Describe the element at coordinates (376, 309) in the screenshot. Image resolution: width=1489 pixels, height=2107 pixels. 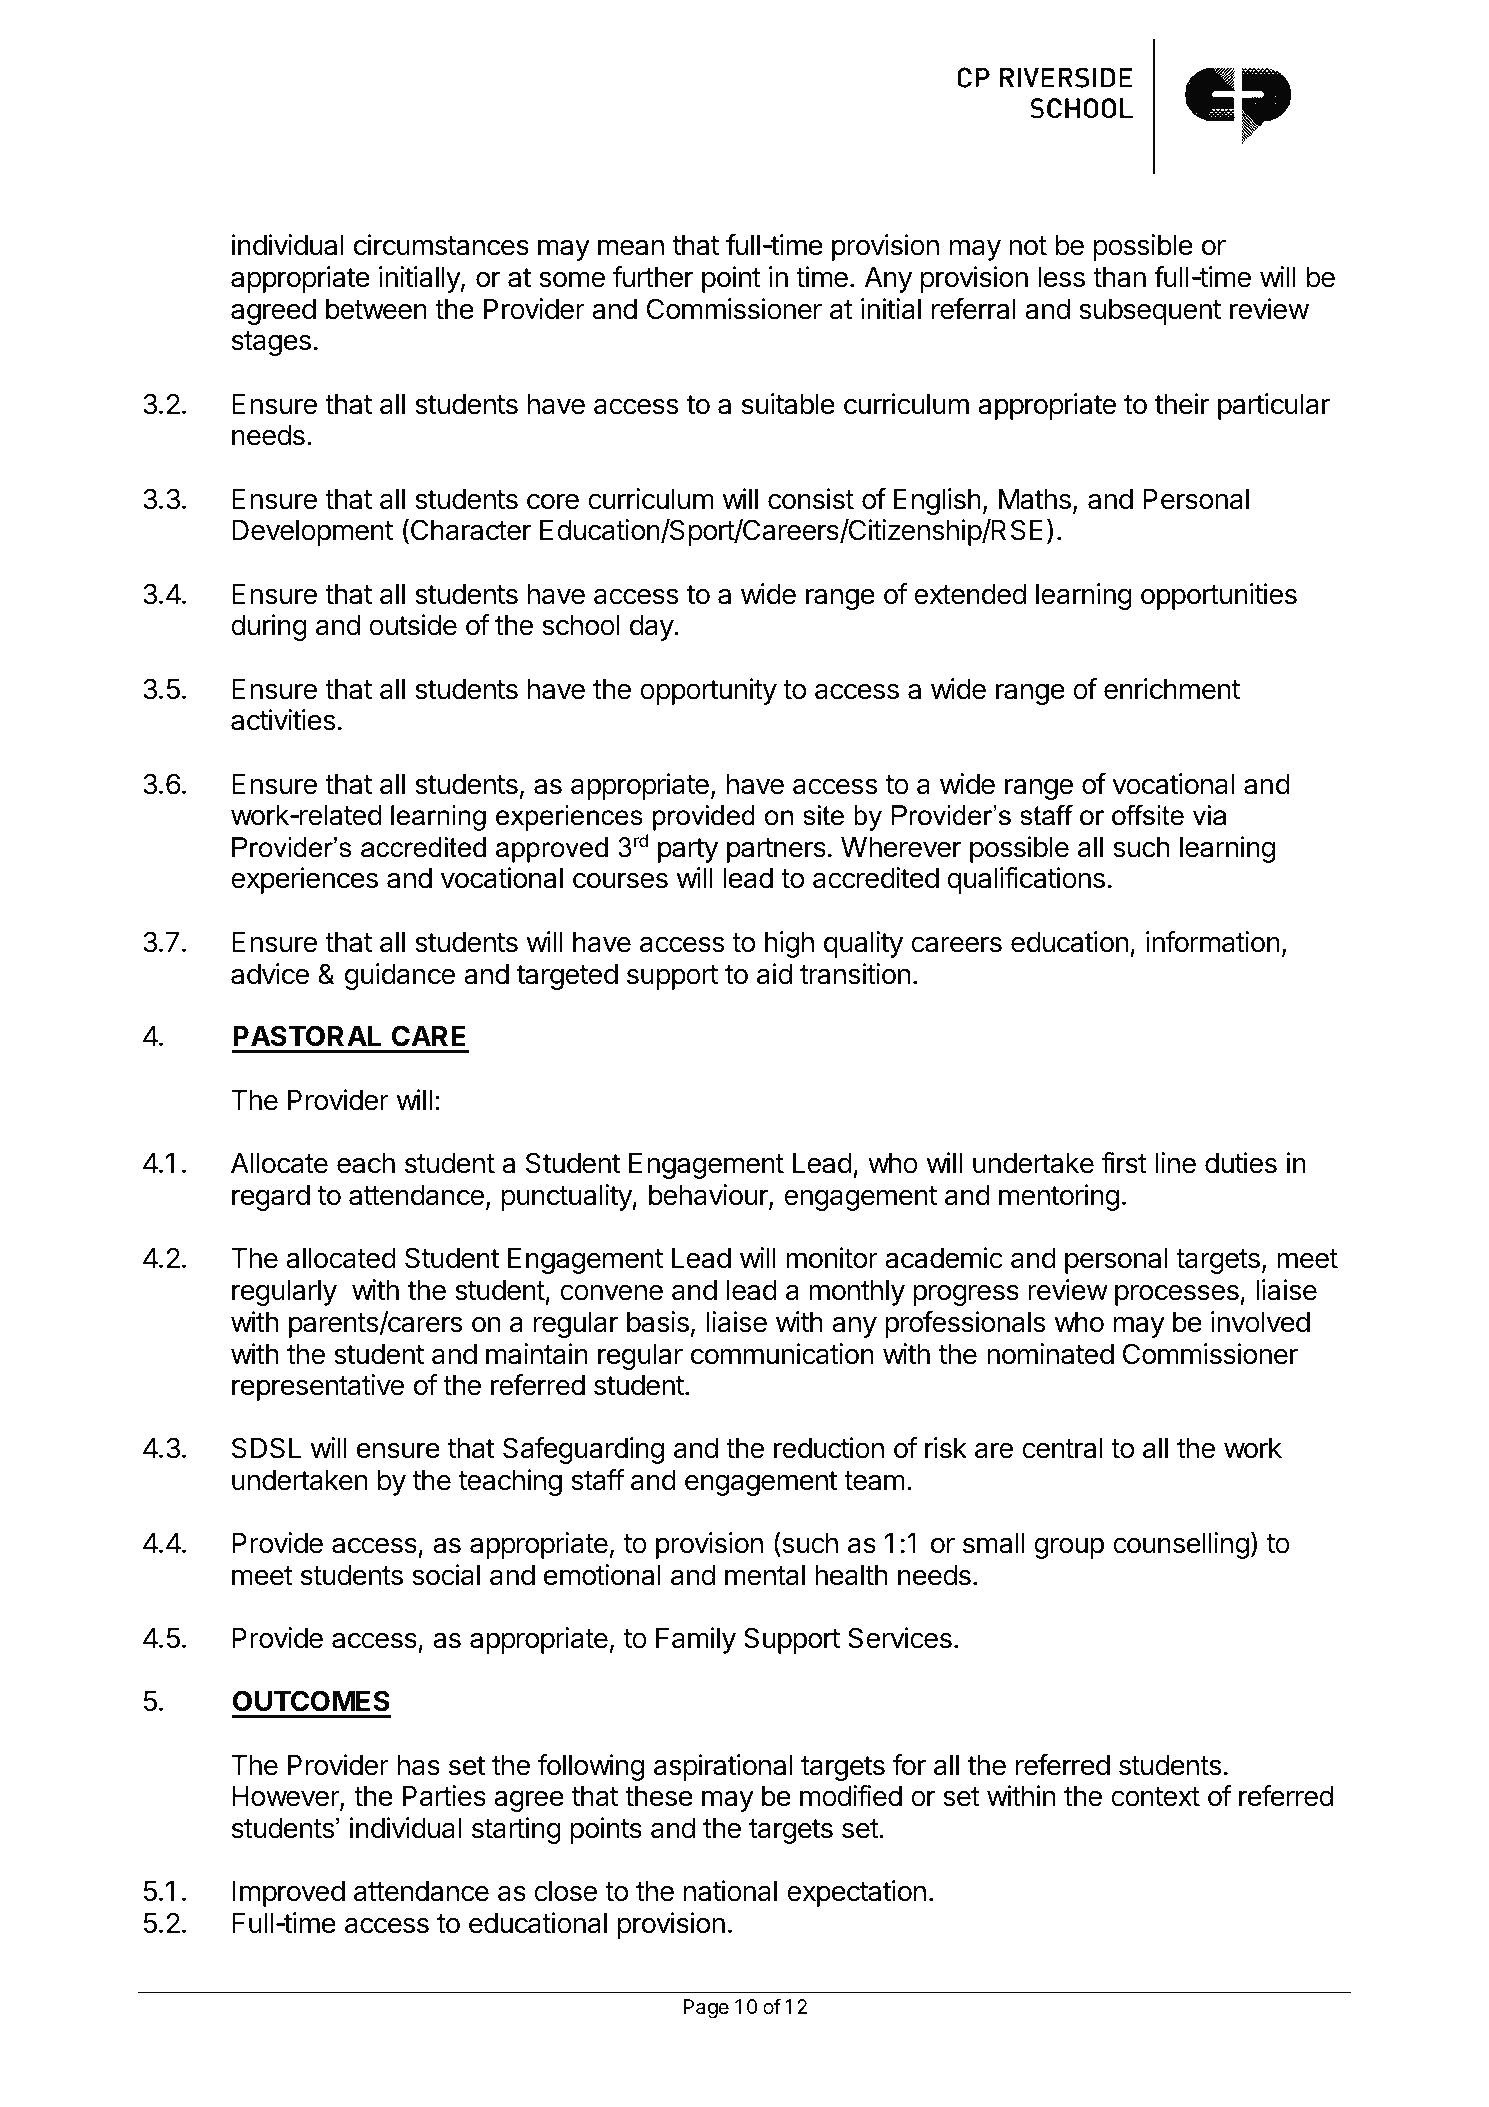
I see `between` at that location.
